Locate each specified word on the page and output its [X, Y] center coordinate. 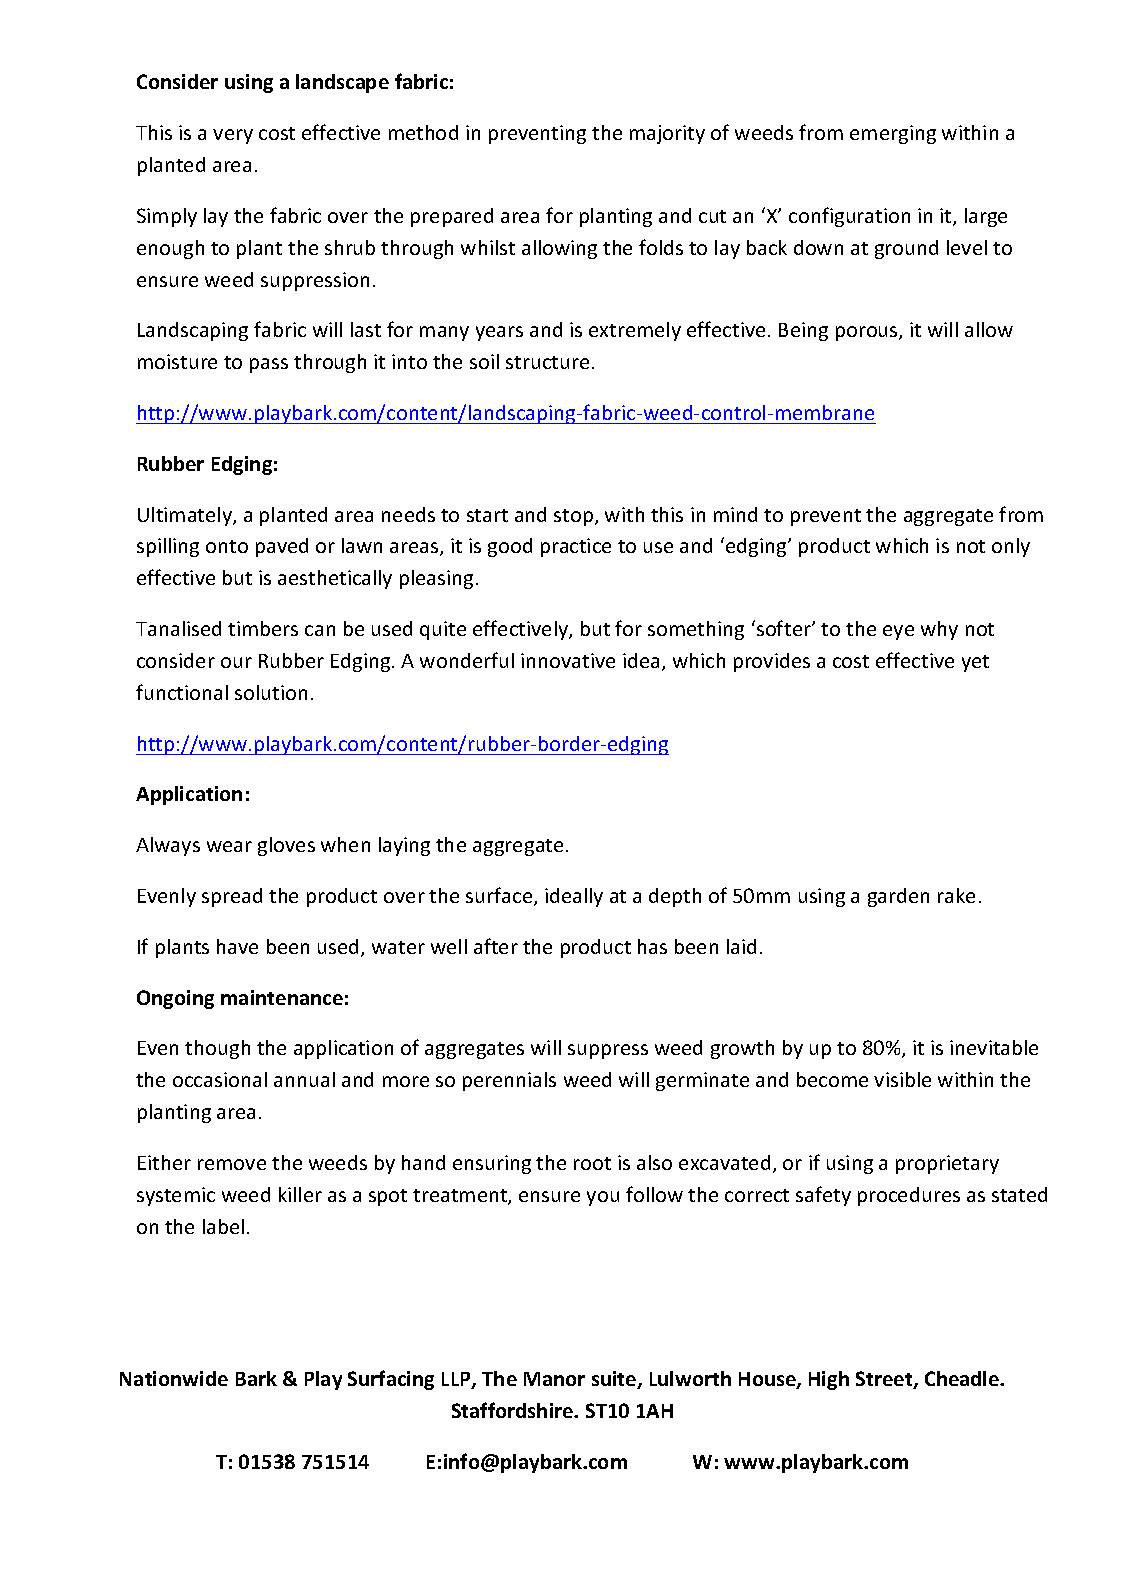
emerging [893, 134]
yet [975, 663]
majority [667, 134]
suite [615, 1380]
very [233, 136]
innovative [568, 660]
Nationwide [174, 1378]
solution [271, 692]
